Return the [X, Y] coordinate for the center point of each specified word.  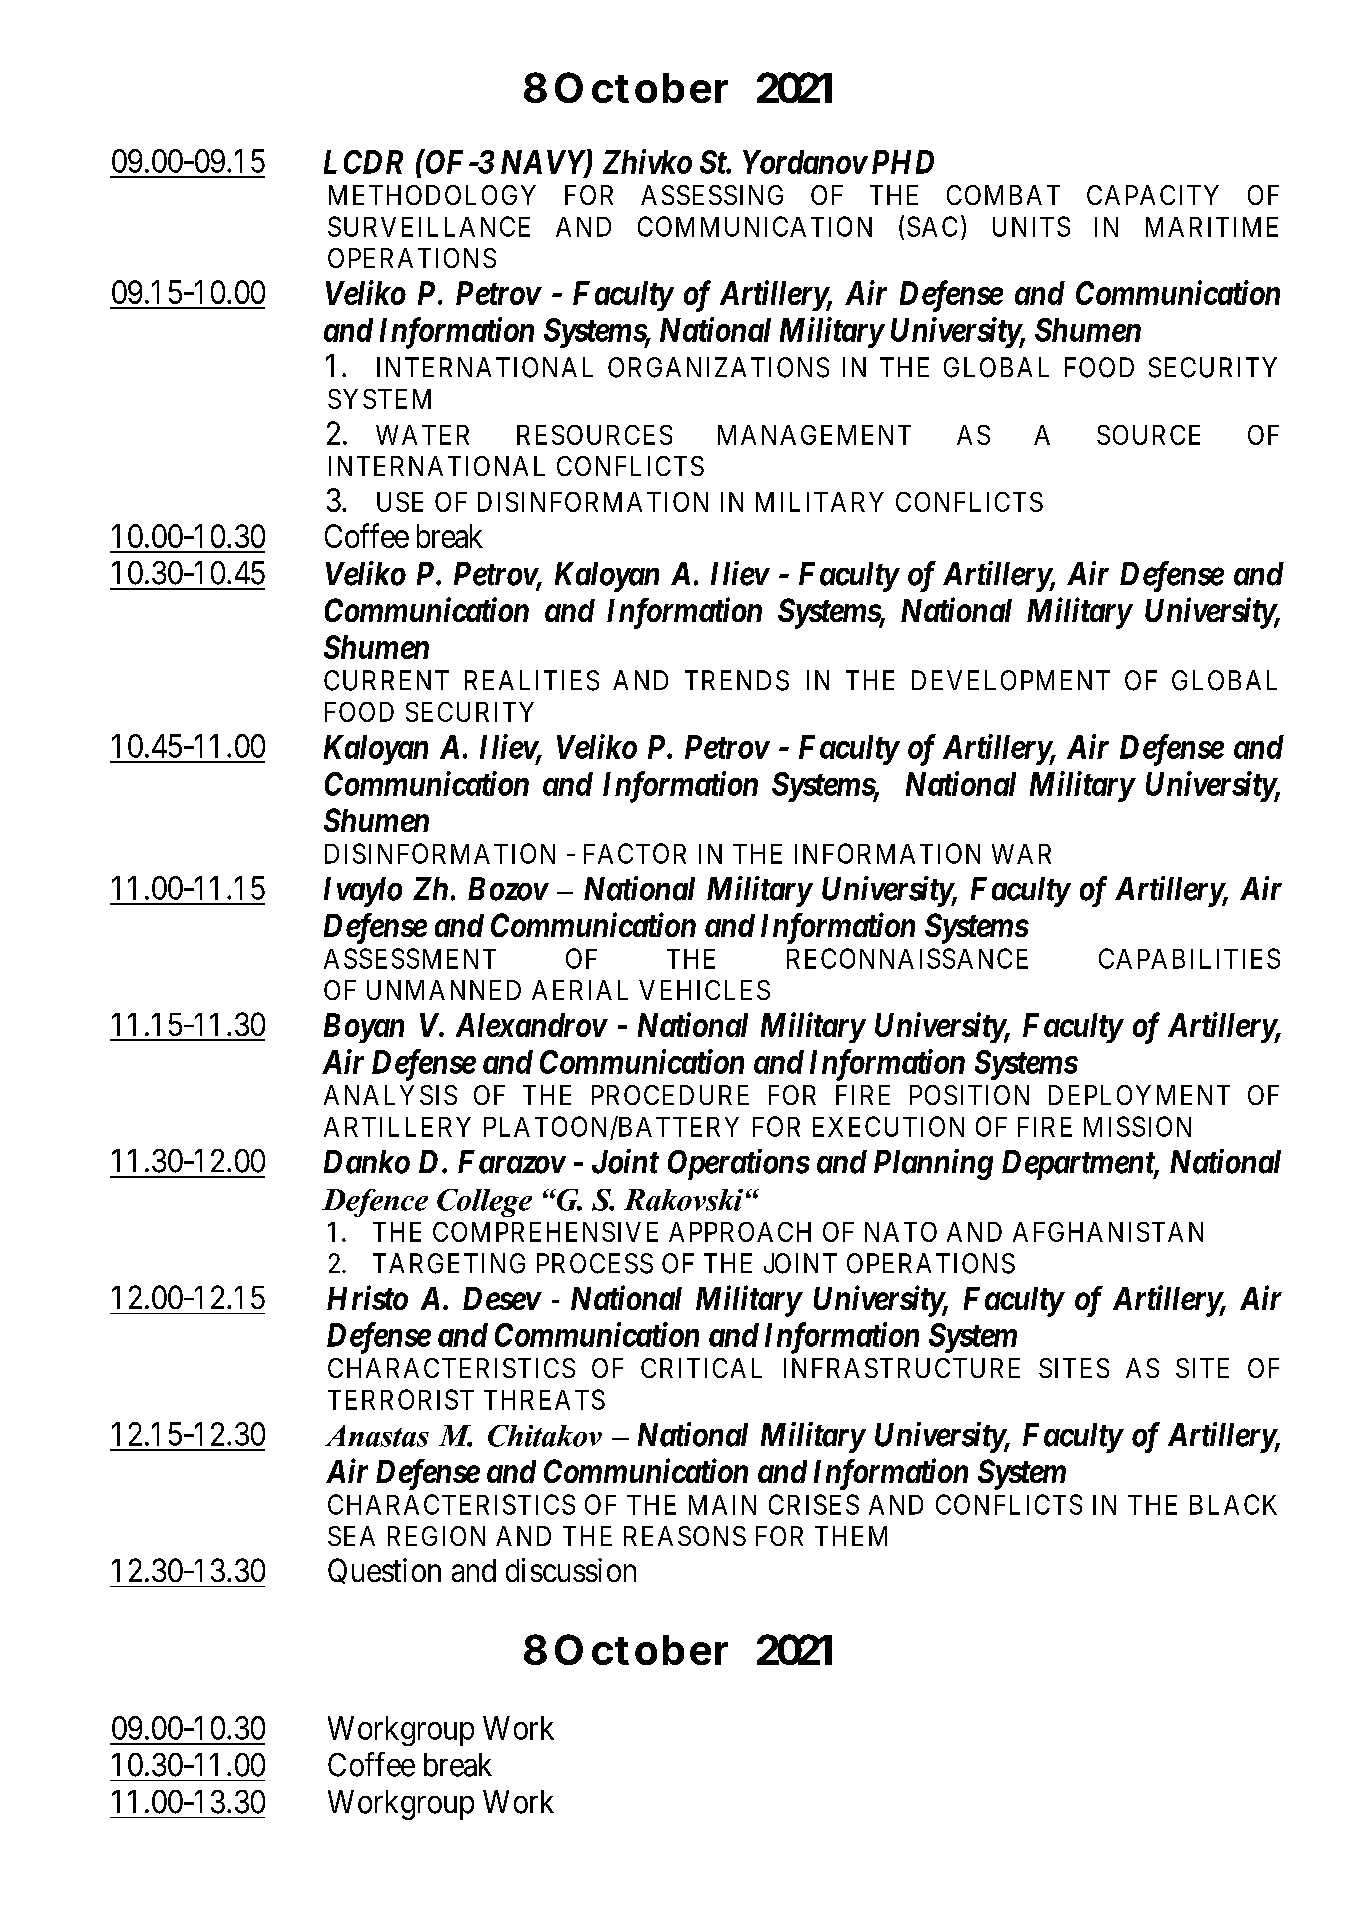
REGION [436, 1536]
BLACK [1233, 1504]
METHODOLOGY [432, 195]
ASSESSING [712, 195]
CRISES [814, 1504]
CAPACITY [1153, 195]
